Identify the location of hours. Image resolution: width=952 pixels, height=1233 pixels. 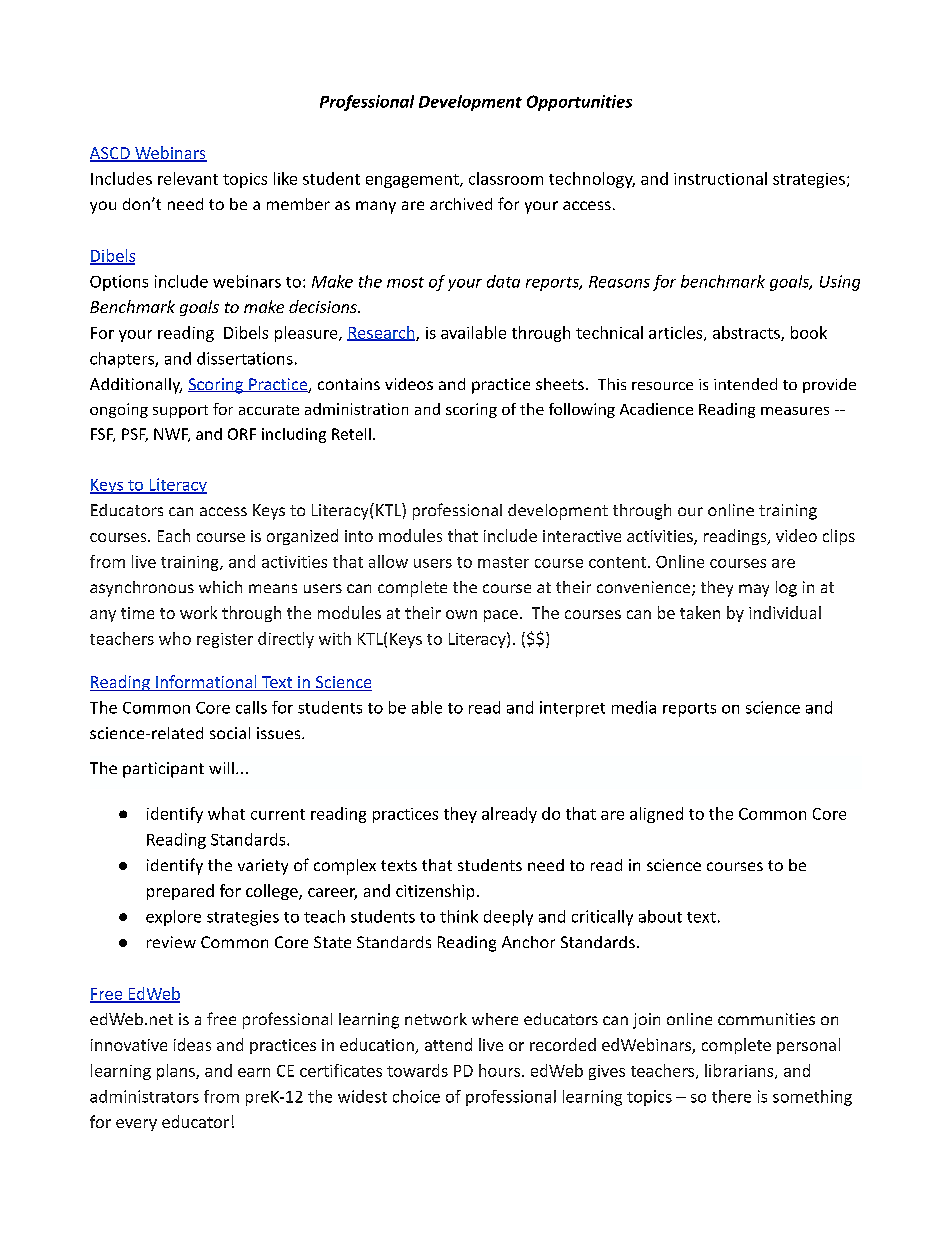
(499, 1070).
